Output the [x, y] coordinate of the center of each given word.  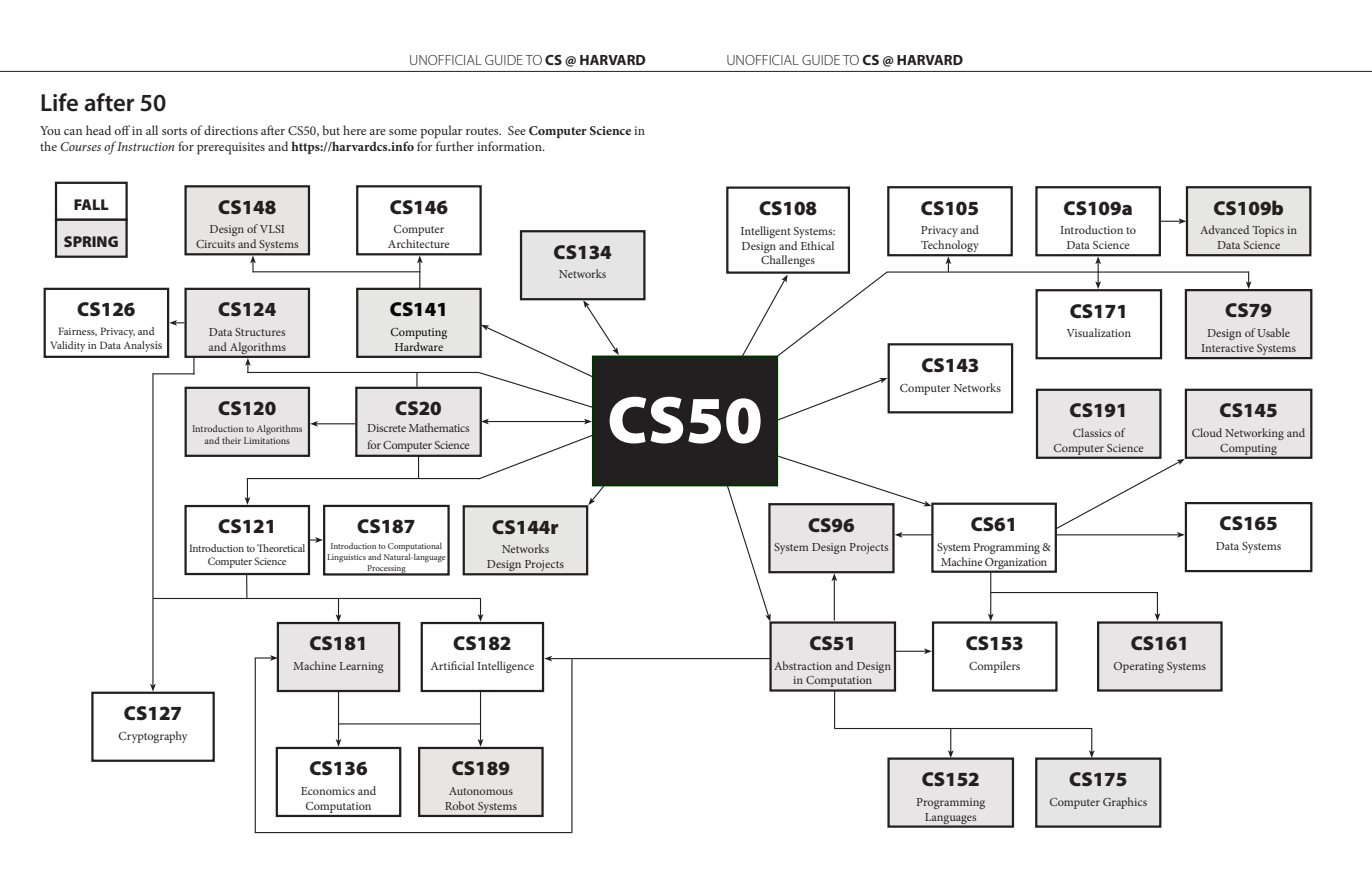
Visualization [1098, 332]
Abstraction [803, 665]
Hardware [419, 346]
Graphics [1125, 803]
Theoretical [281, 548]
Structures [260, 332]
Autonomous [481, 791]
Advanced [1224, 229]
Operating [1139, 667]
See [517, 130]
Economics [328, 791]
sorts [174, 131]
